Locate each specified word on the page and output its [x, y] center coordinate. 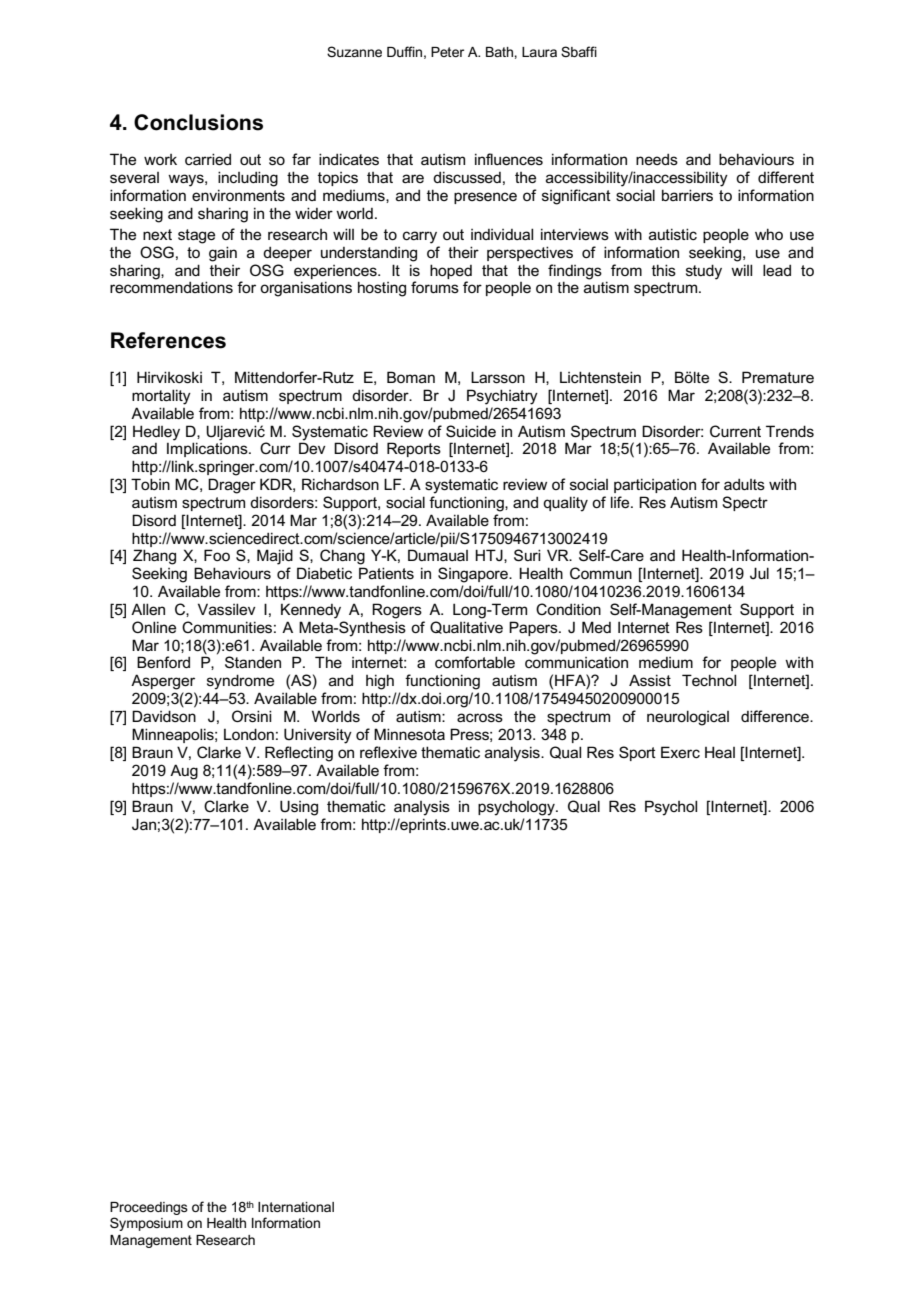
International [296, 1207]
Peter [447, 52]
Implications [208, 448]
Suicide [471, 431]
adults [744, 484]
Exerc [680, 752]
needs [657, 159]
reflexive [388, 752]
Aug [184, 772]
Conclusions [198, 122]
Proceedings [149, 1210]
